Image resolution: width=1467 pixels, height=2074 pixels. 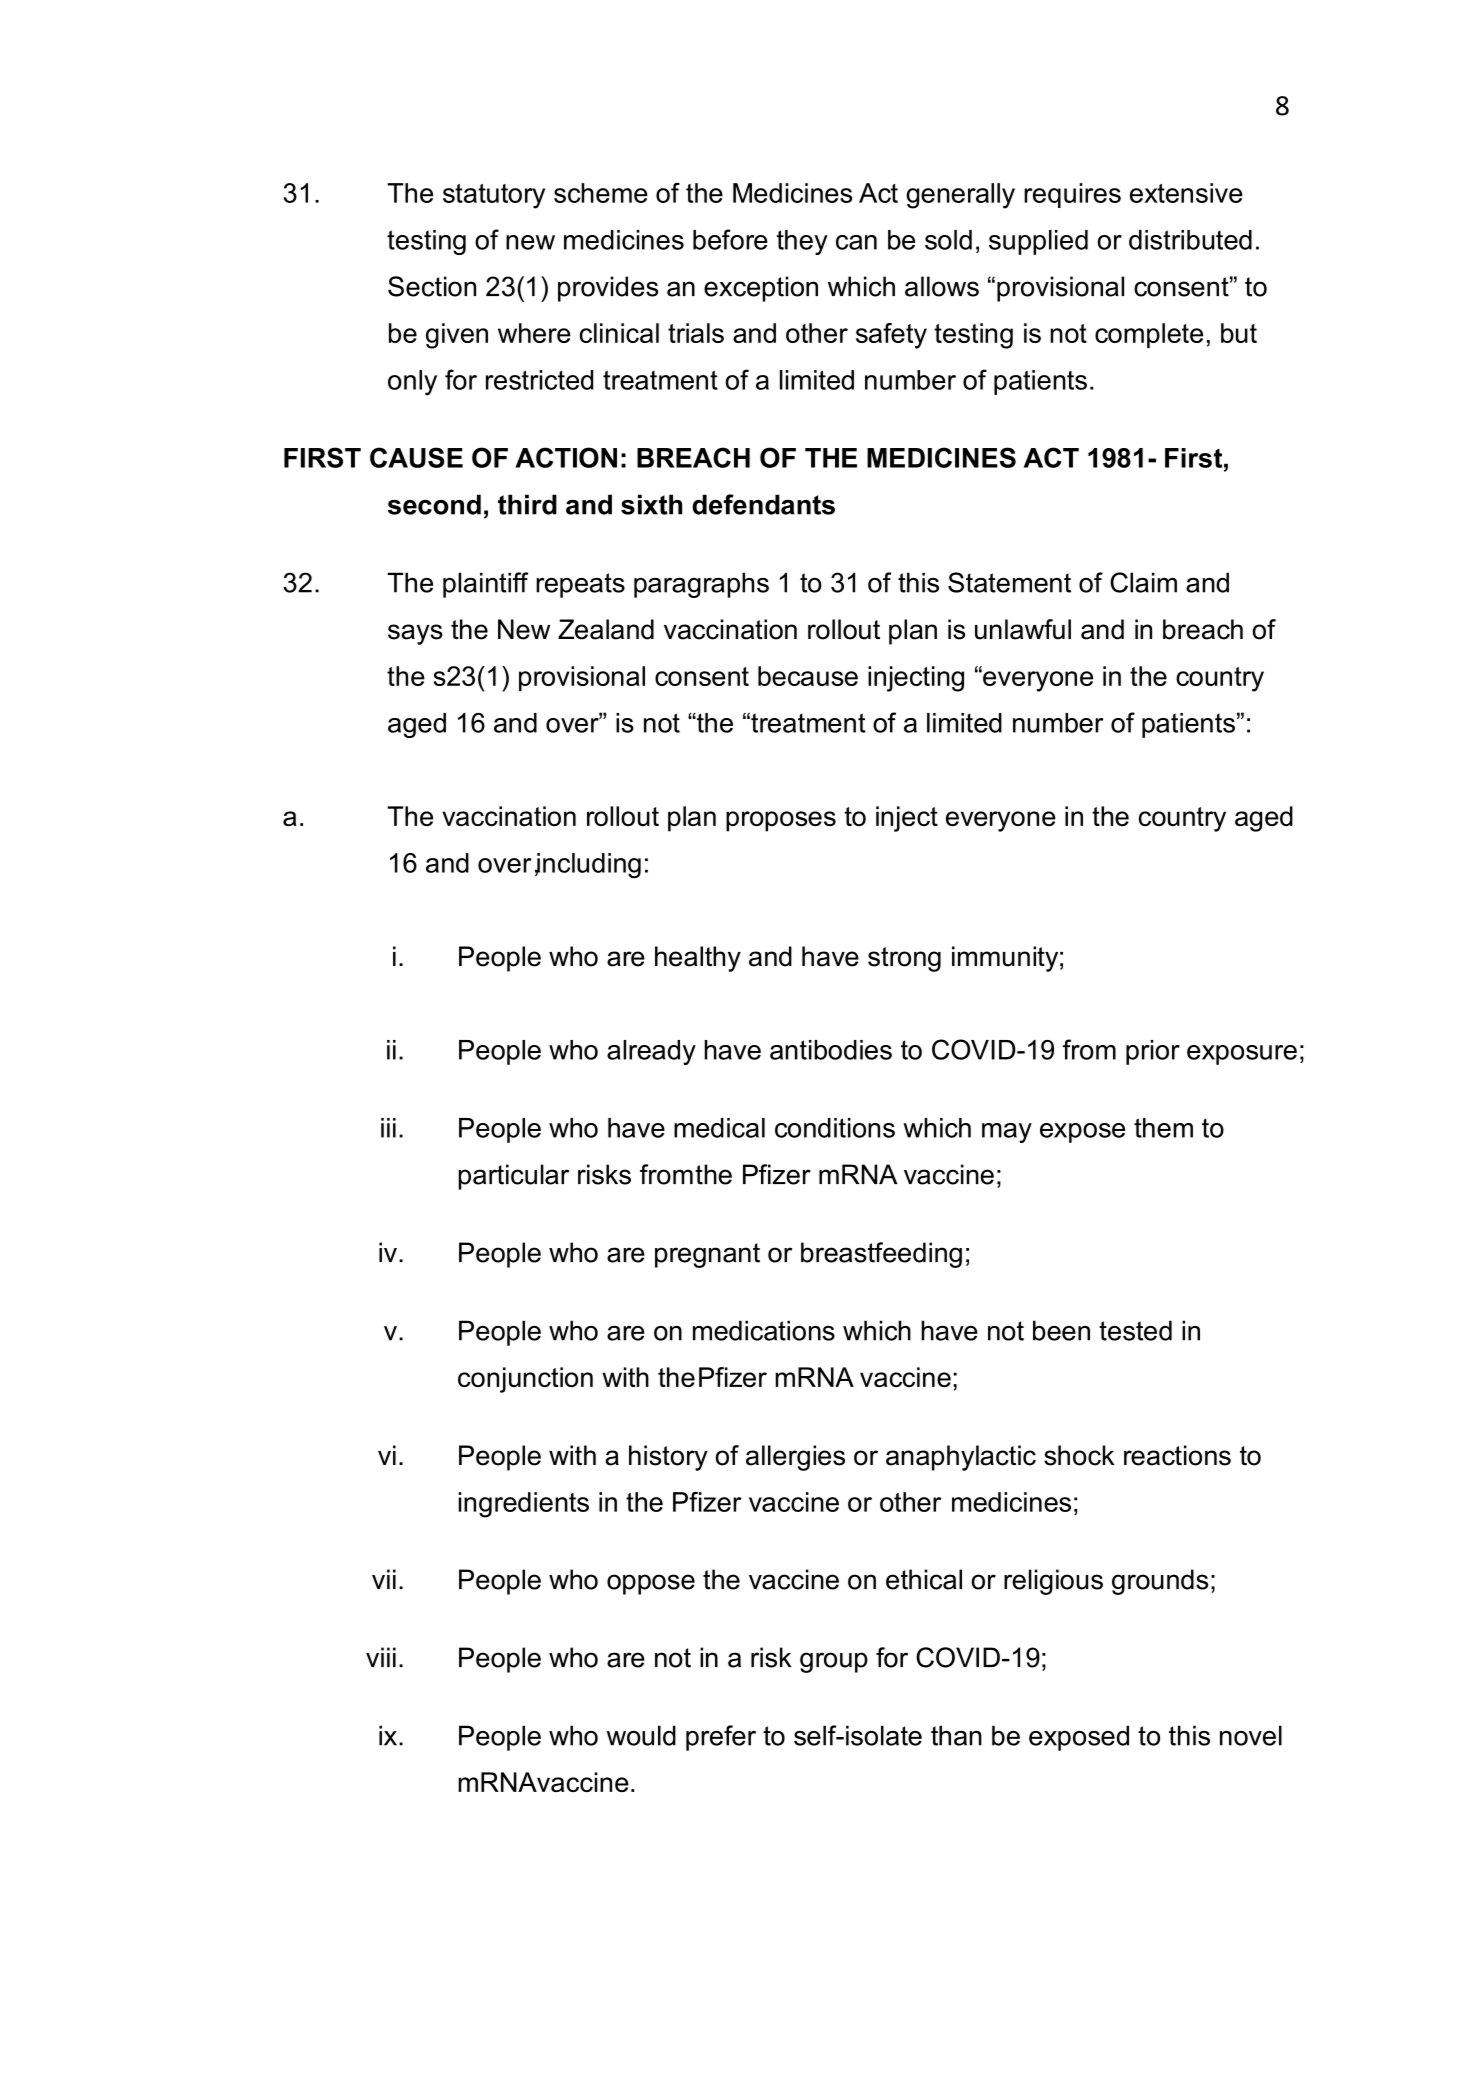 I want to click on statutory, so click(x=494, y=196).
